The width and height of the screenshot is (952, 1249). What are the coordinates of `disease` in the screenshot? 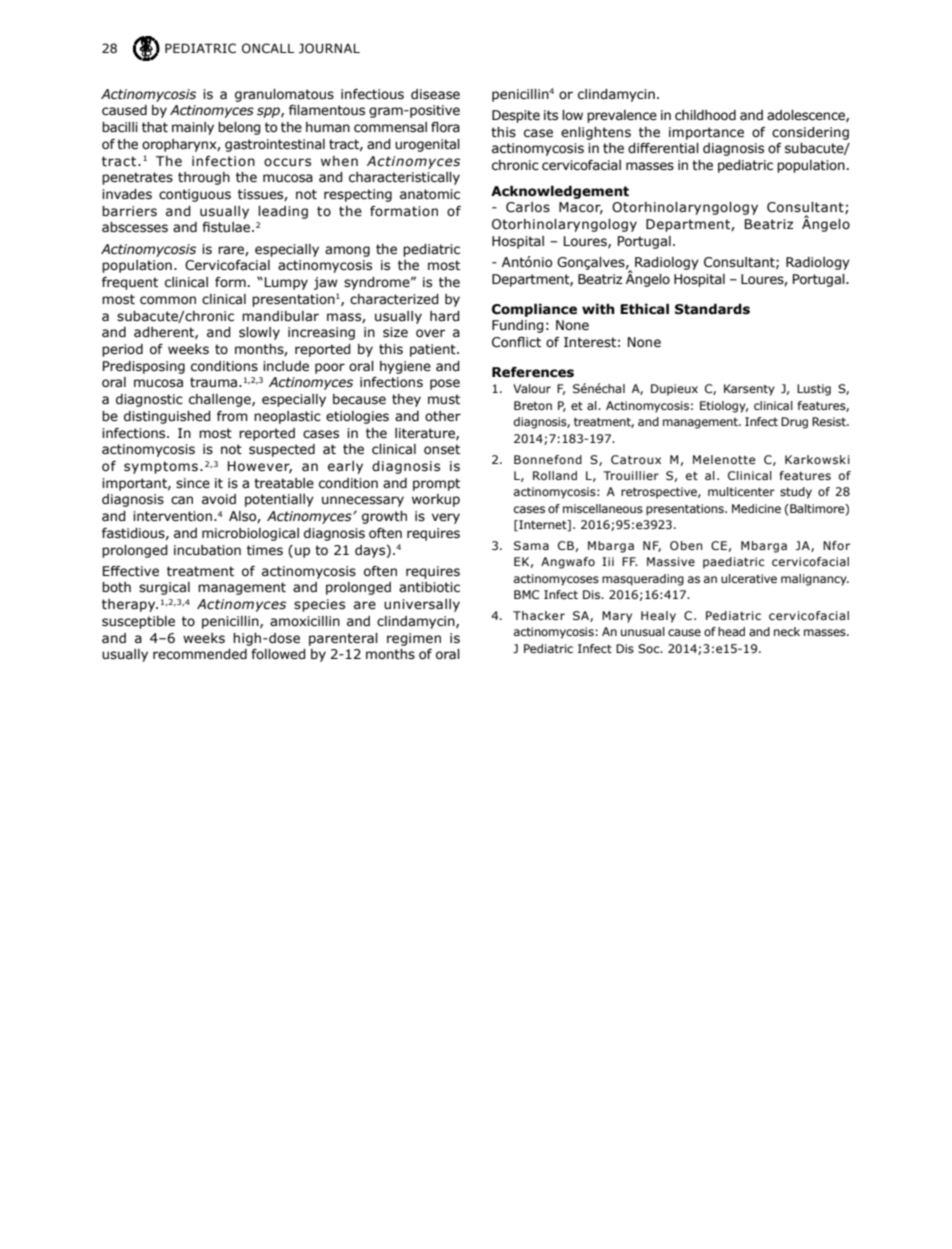 It's located at (435, 94).
